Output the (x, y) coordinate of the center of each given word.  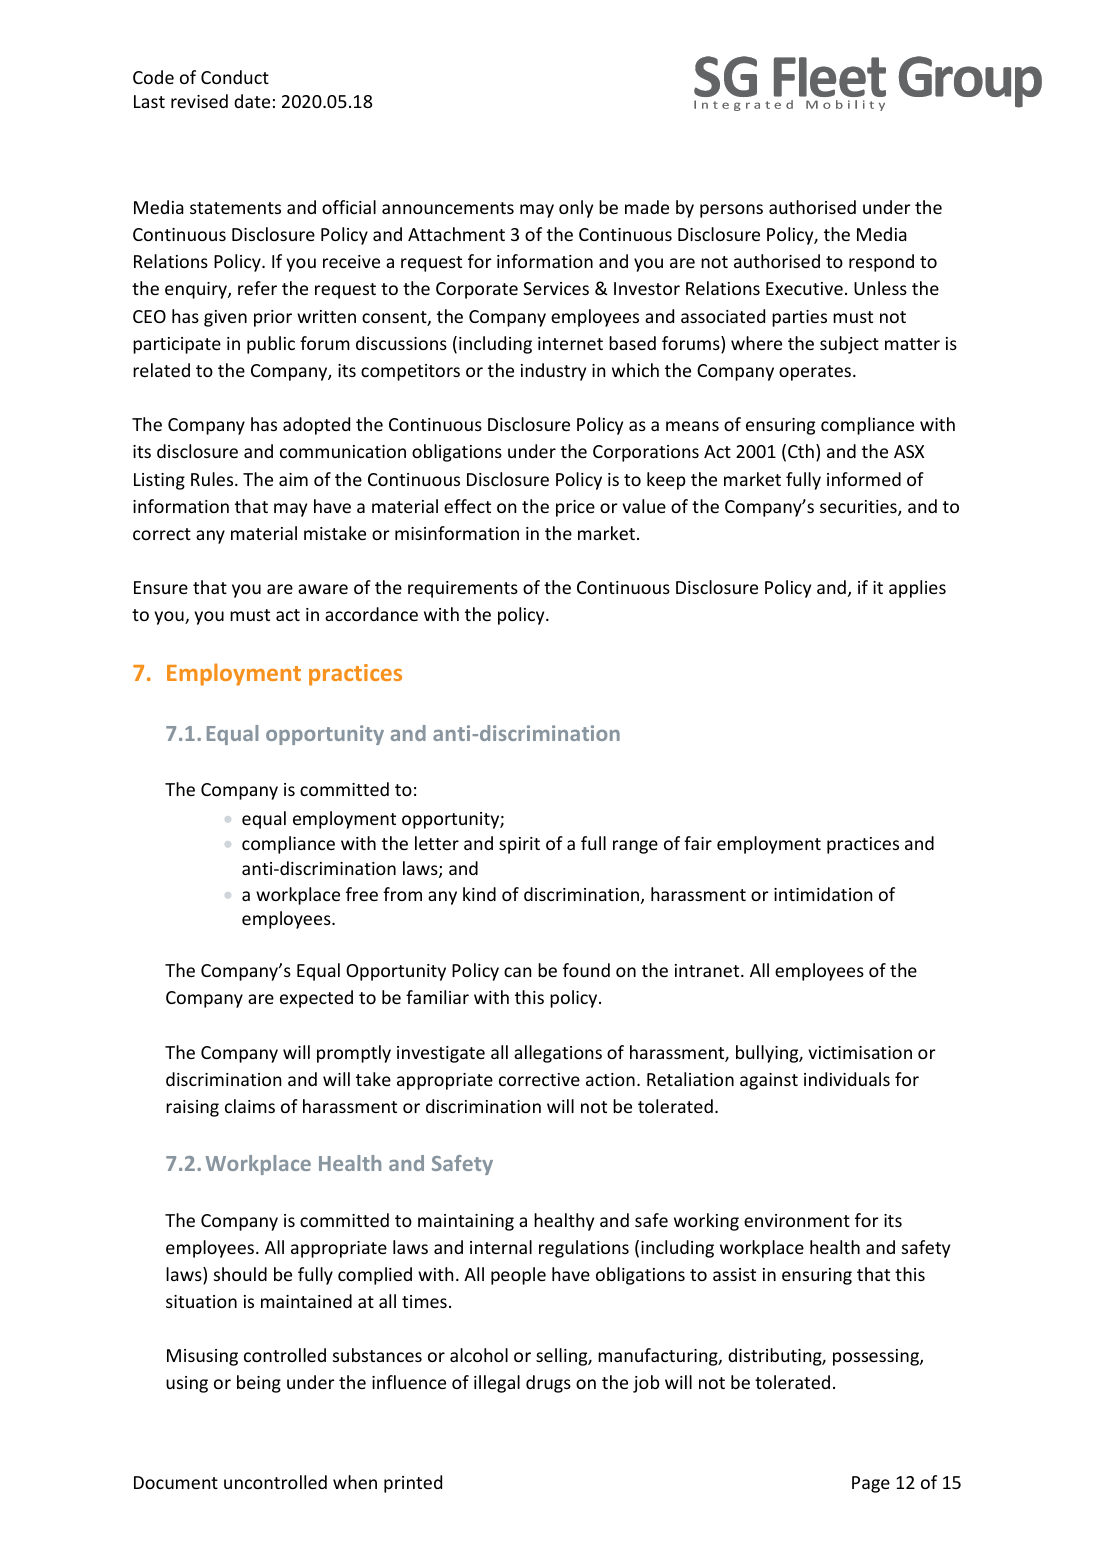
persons (731, 211)
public (271, 345)
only (576, 209)
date (252, 101)
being (259, 1384)
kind (479, 894)
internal (501, 1247)
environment (797, 1220)
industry (553, 372)
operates (816, 373)
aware (323, 589)
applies (917, 589)
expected (316, 999)
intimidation (823, 894)
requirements (463, 589)
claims (250, 1106)
